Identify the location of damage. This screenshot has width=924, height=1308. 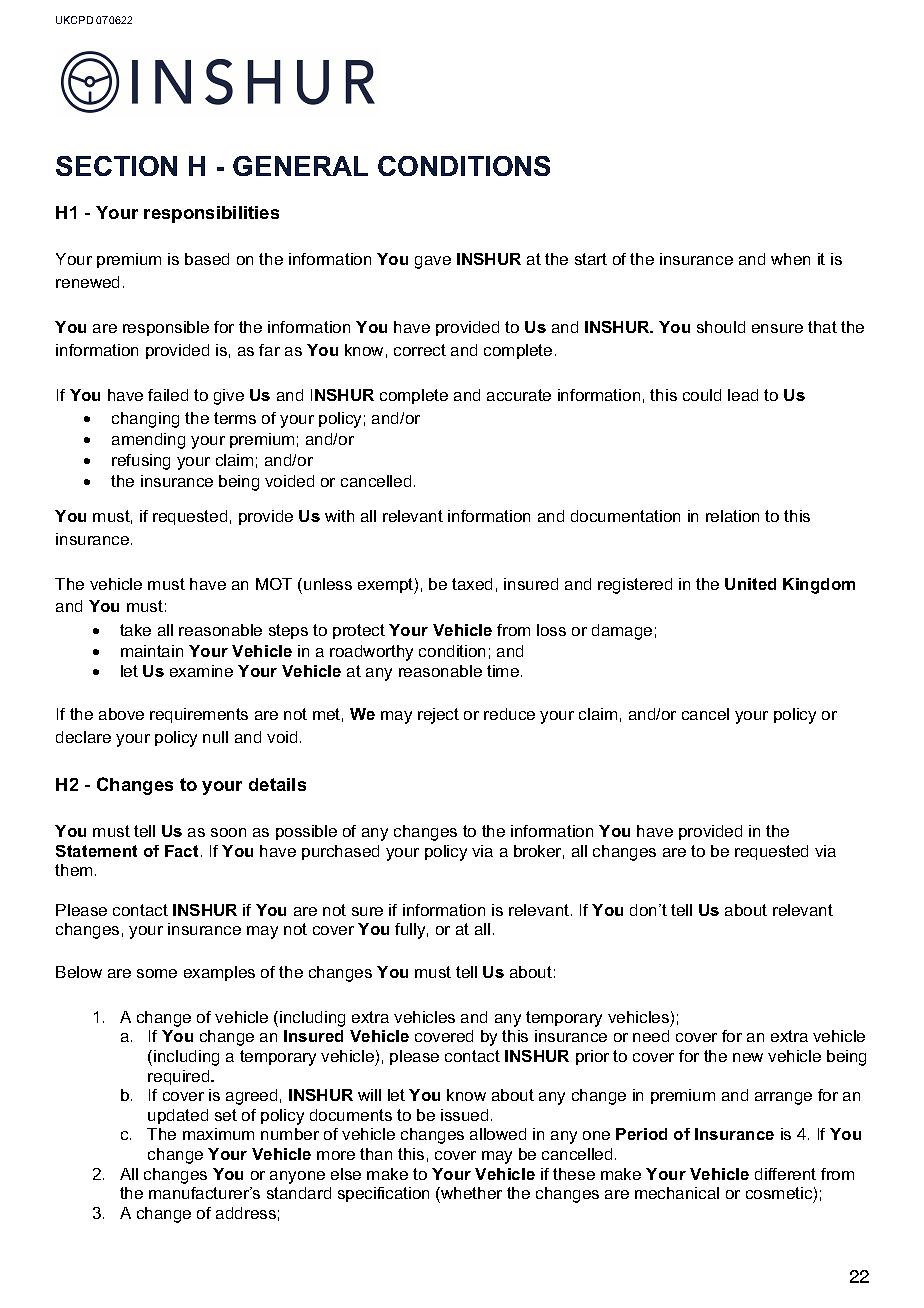
(622, 632).
